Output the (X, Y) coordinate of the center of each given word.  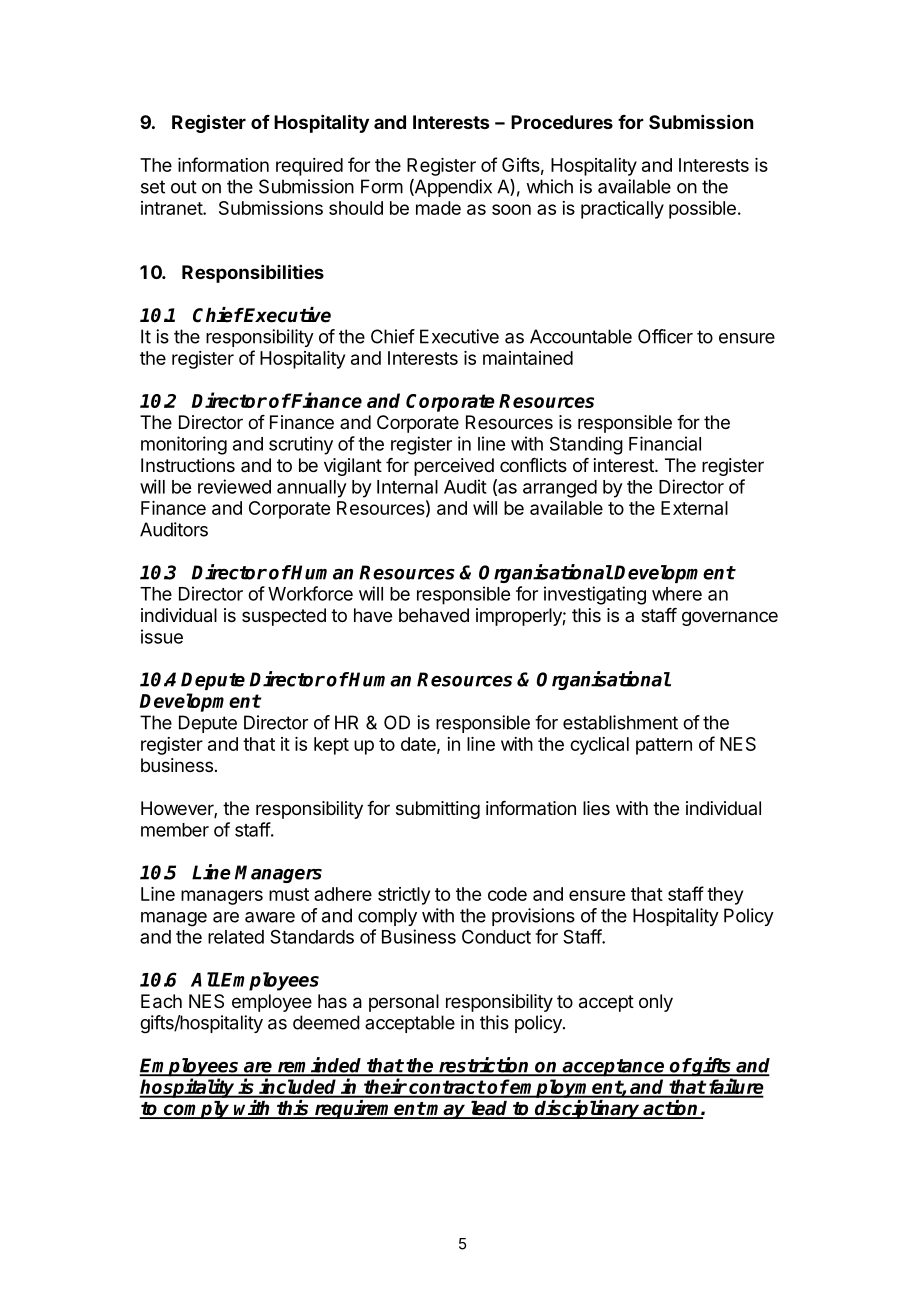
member (175, 830)
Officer (665, 336)
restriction (484, 1066)
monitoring (184, 445)
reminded (320, 1066)
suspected (284, 617)
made (438, 208)
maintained (528, 358)
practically (622, 210)
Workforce (310, 593)
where (677, 594)
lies (596, 808)
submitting (438, 810)
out (184, 187)
